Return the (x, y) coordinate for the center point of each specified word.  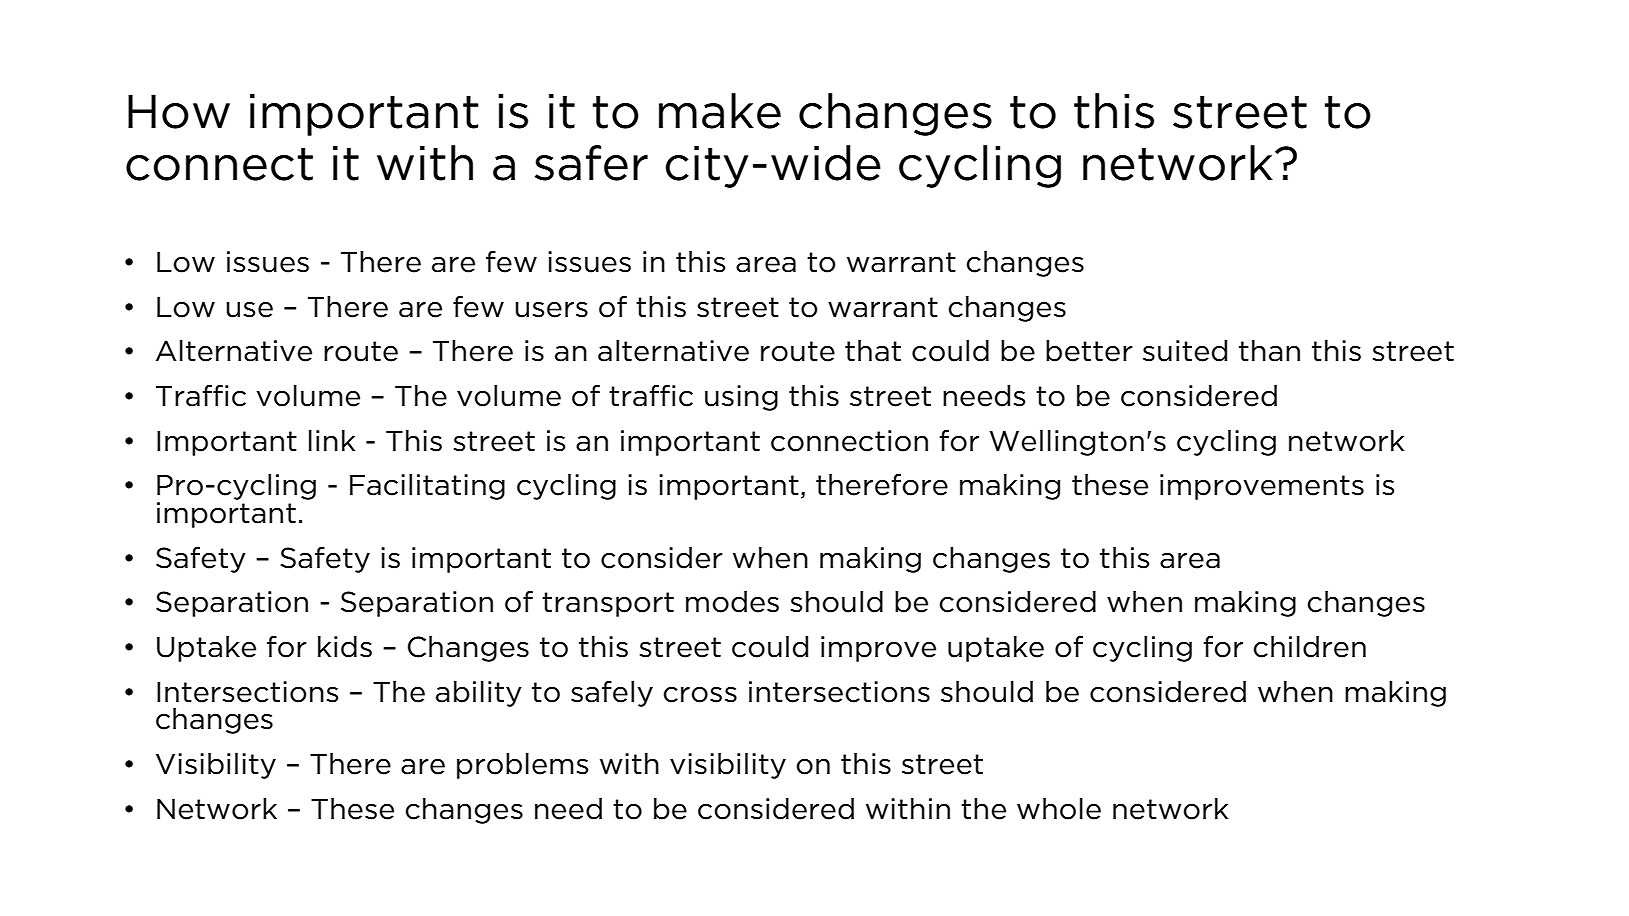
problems (522, 766)
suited (1185, 351)
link (332, 440)
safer (591, 163)
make (720, 111)
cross (700, 694)
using (741, 398)
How (179, 111)
